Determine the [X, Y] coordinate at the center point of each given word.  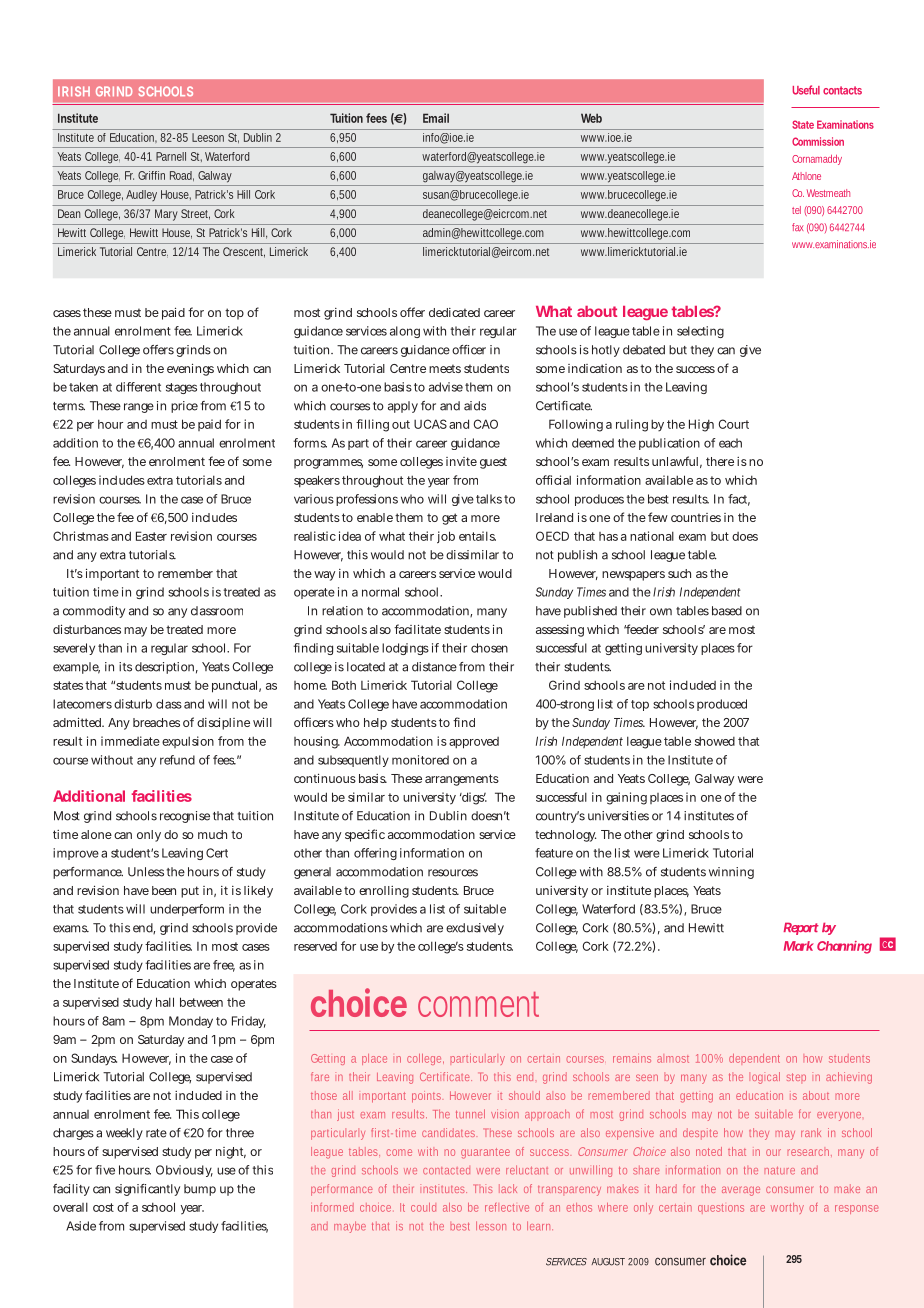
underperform [187, 910]
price [184, 407]
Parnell [171, 156]
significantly [147, 1190]
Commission [818, 141]
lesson [491, 1226]
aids [475, 406]
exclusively [475, 929]
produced [722, 705]
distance [434, 667]
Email [436, 118]
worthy [787, 1208]
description [166, 668]
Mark [799, 946]
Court [734, 424]
